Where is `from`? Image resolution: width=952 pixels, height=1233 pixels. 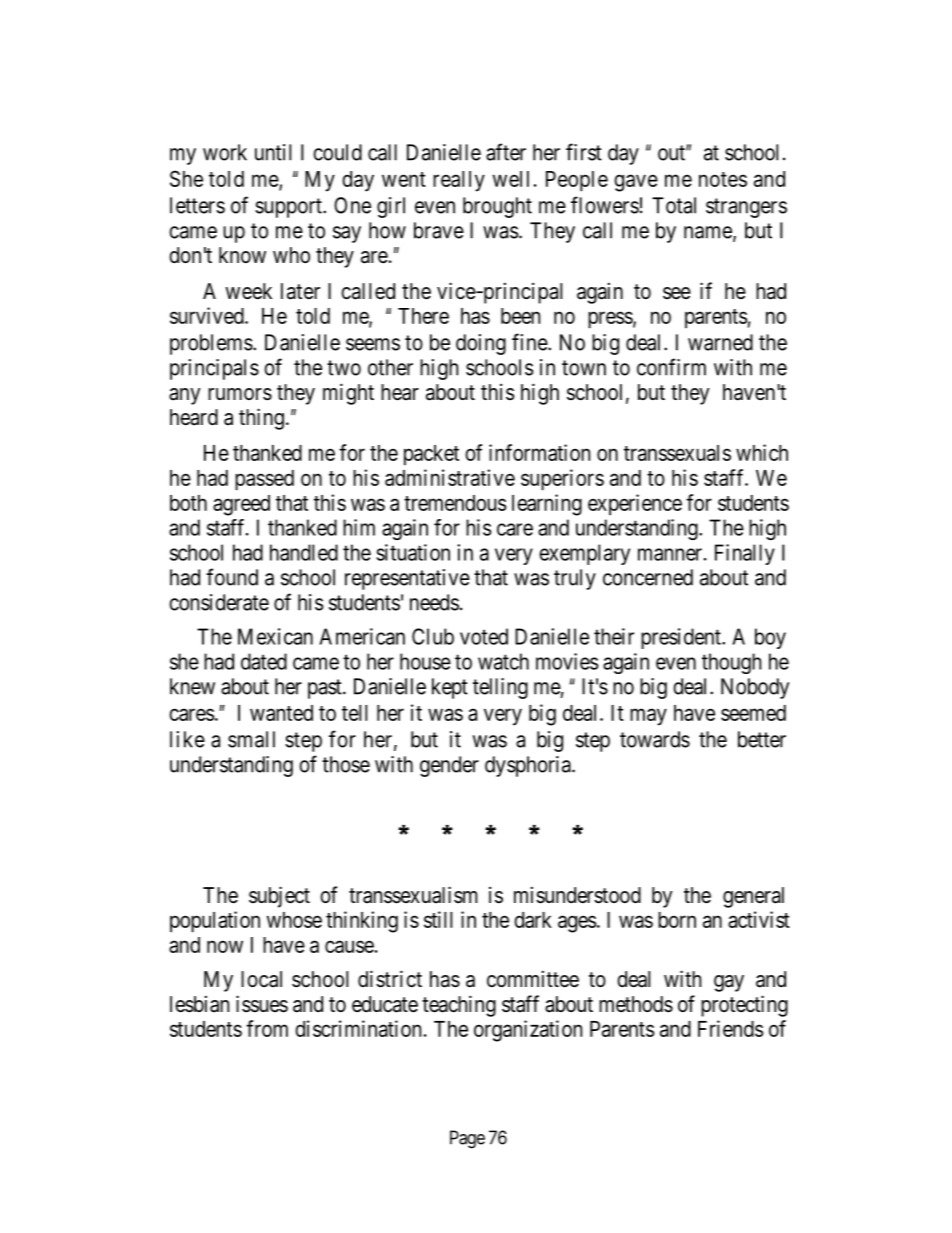
from is located at coordinates (267, 1028).
